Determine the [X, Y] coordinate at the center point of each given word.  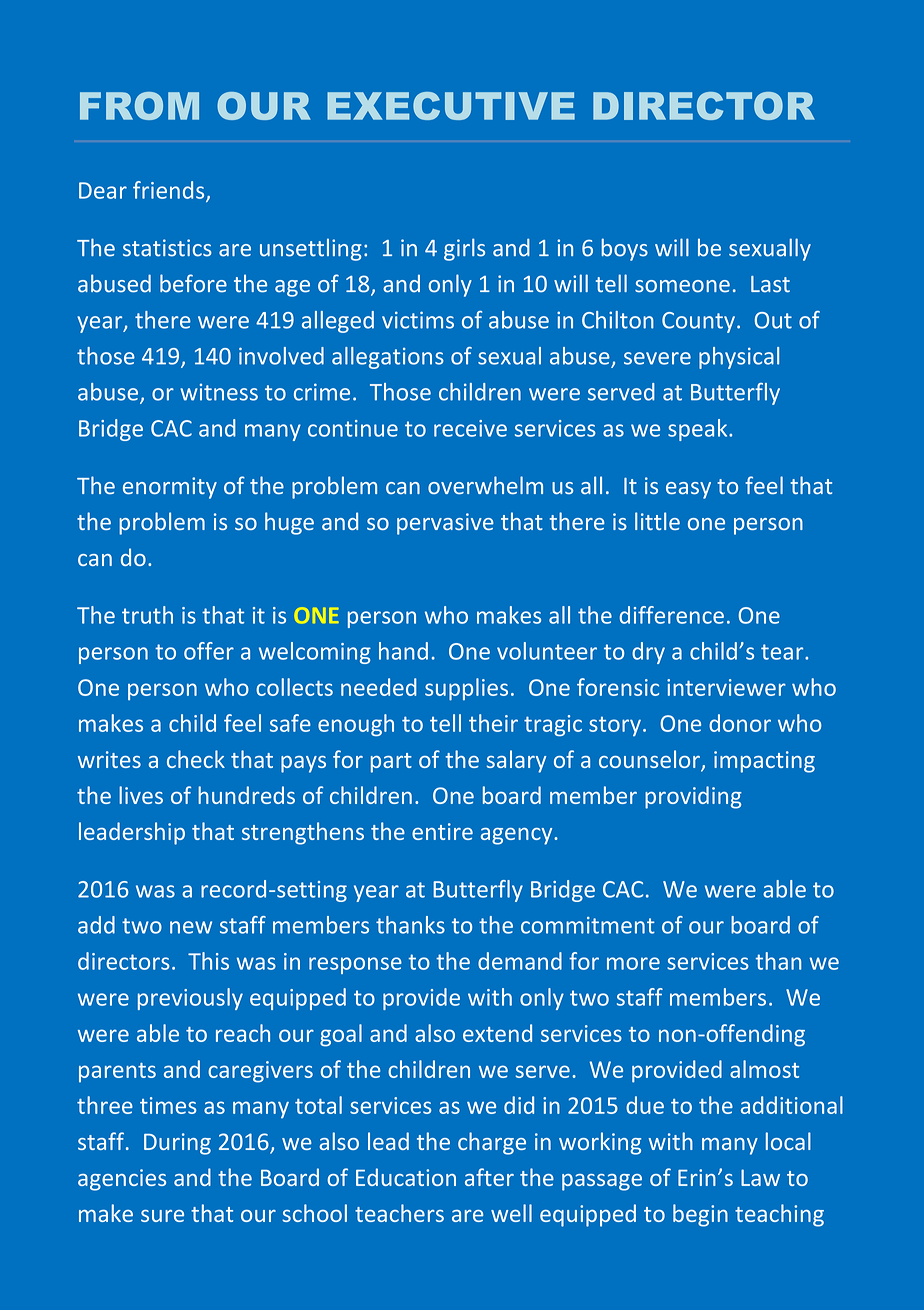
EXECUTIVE [451, 106]
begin [700, 1215]
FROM [139, 106]
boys [624, 249]
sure [162, 1216]
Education [406, 1177]
